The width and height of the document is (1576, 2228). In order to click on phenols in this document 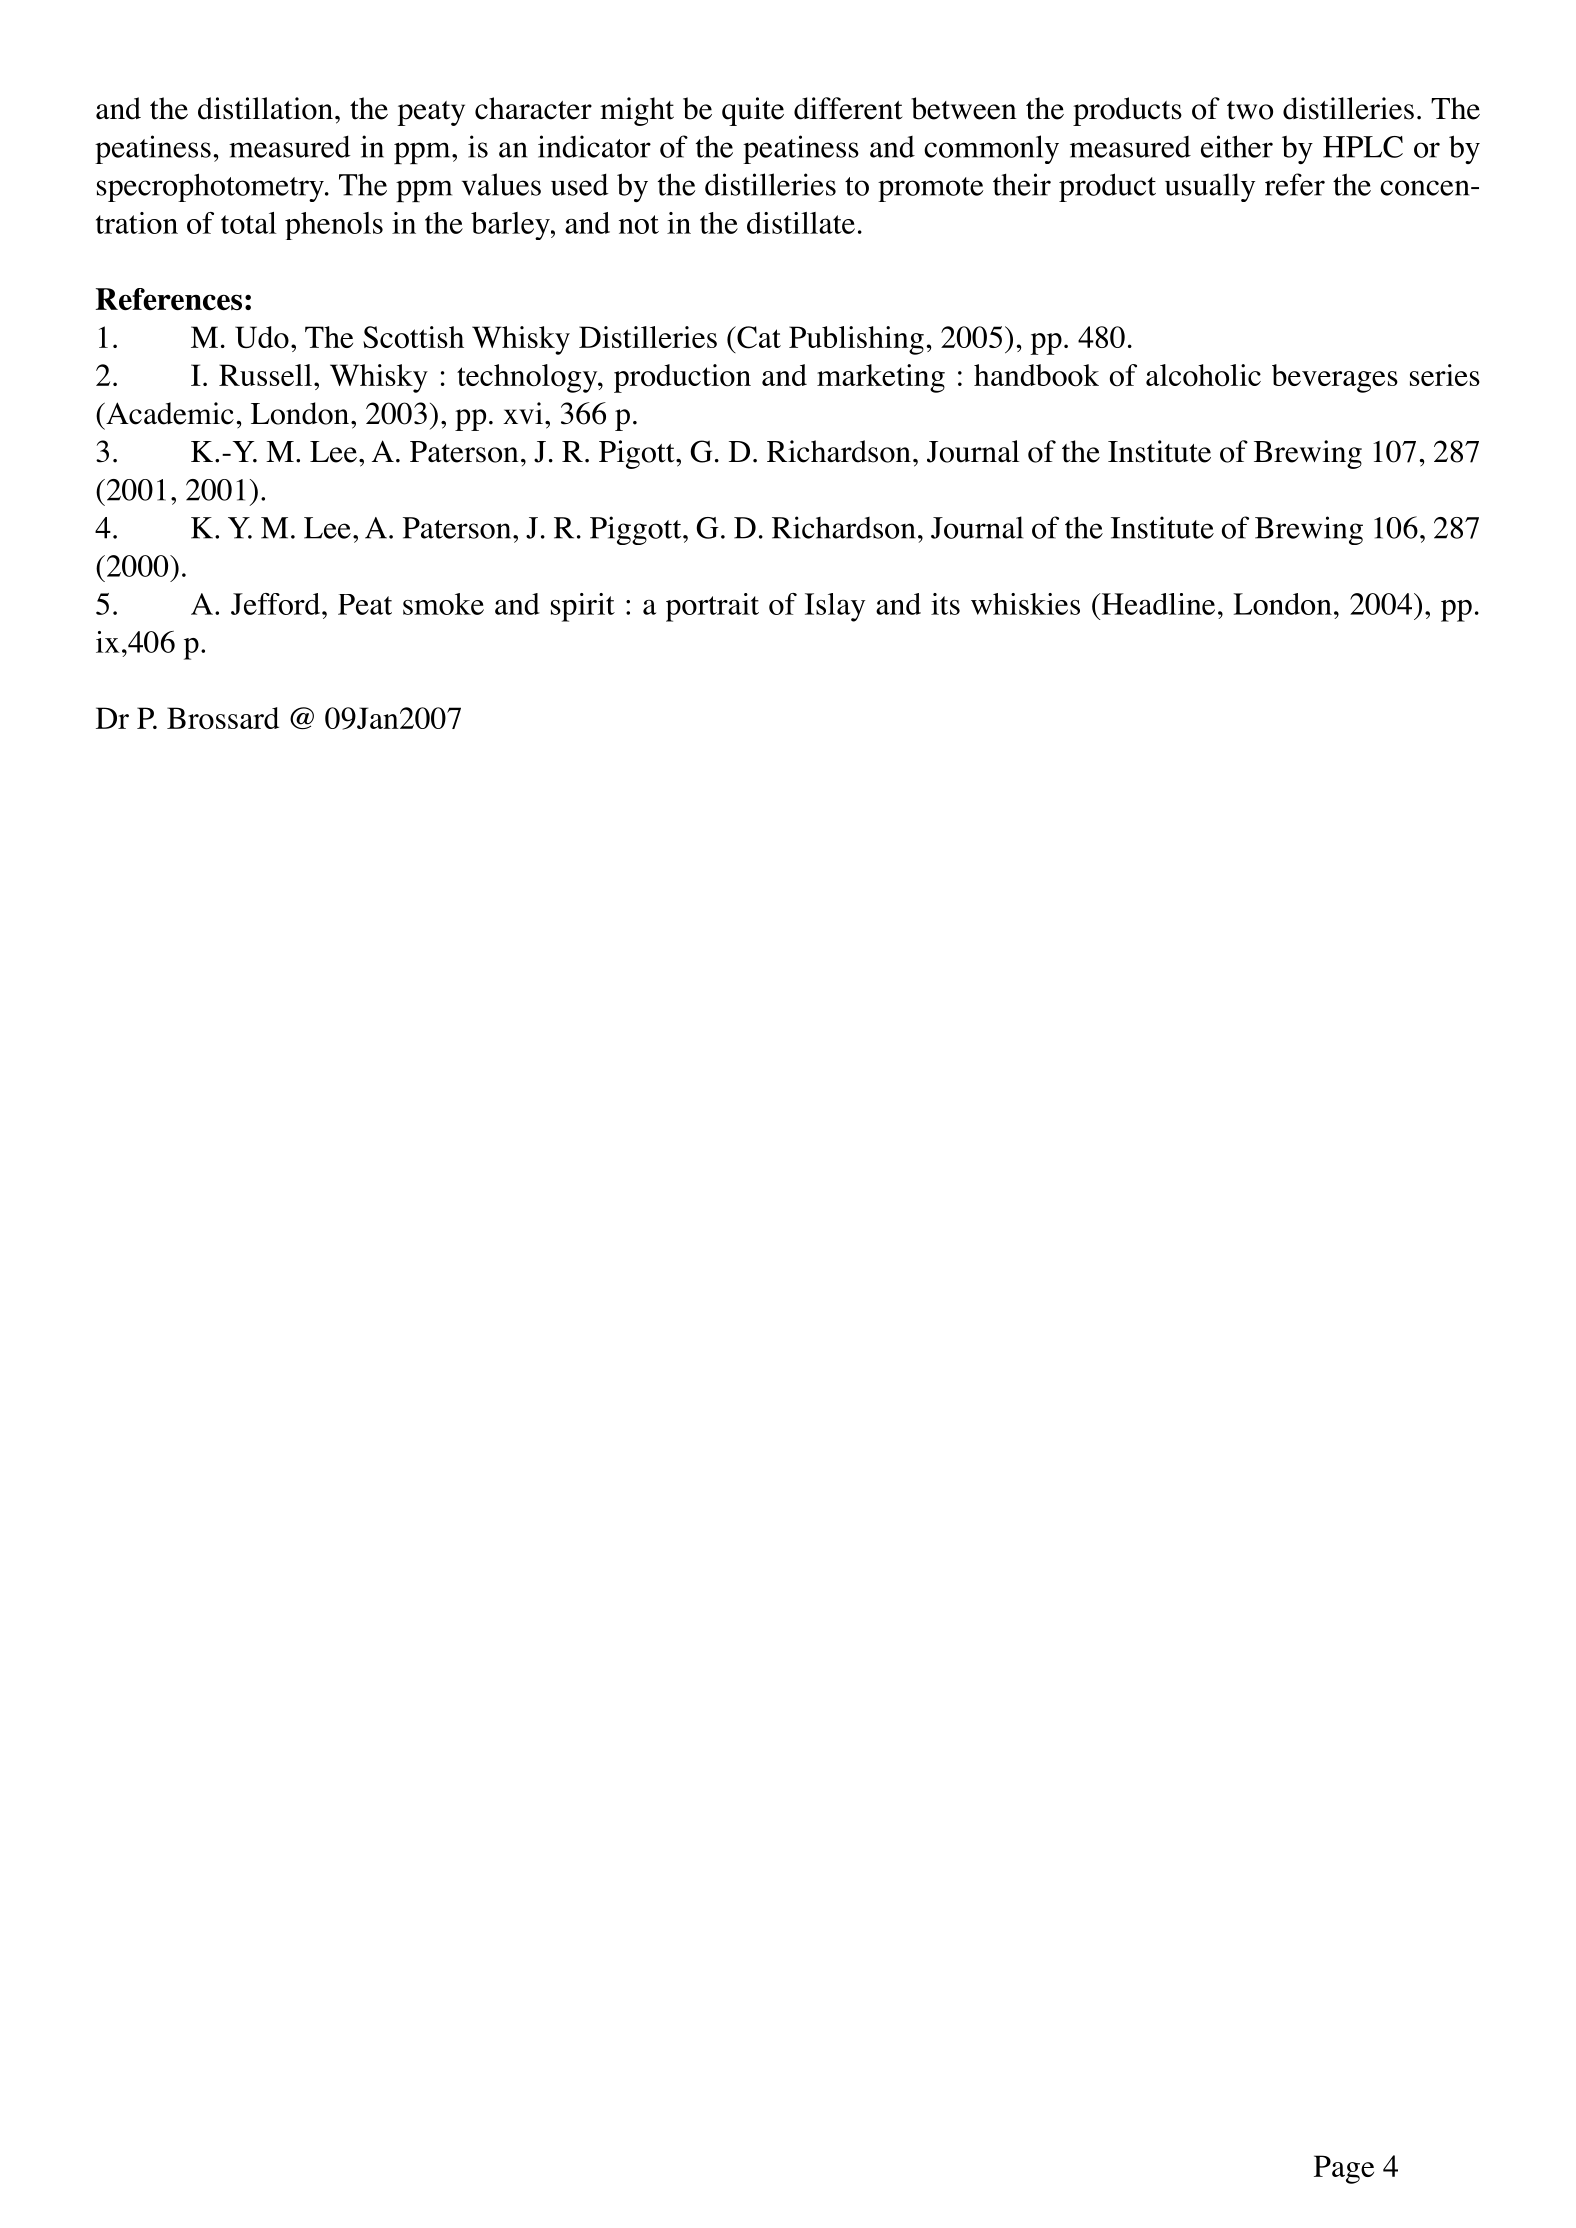, I will do `click(334, 226)`.
